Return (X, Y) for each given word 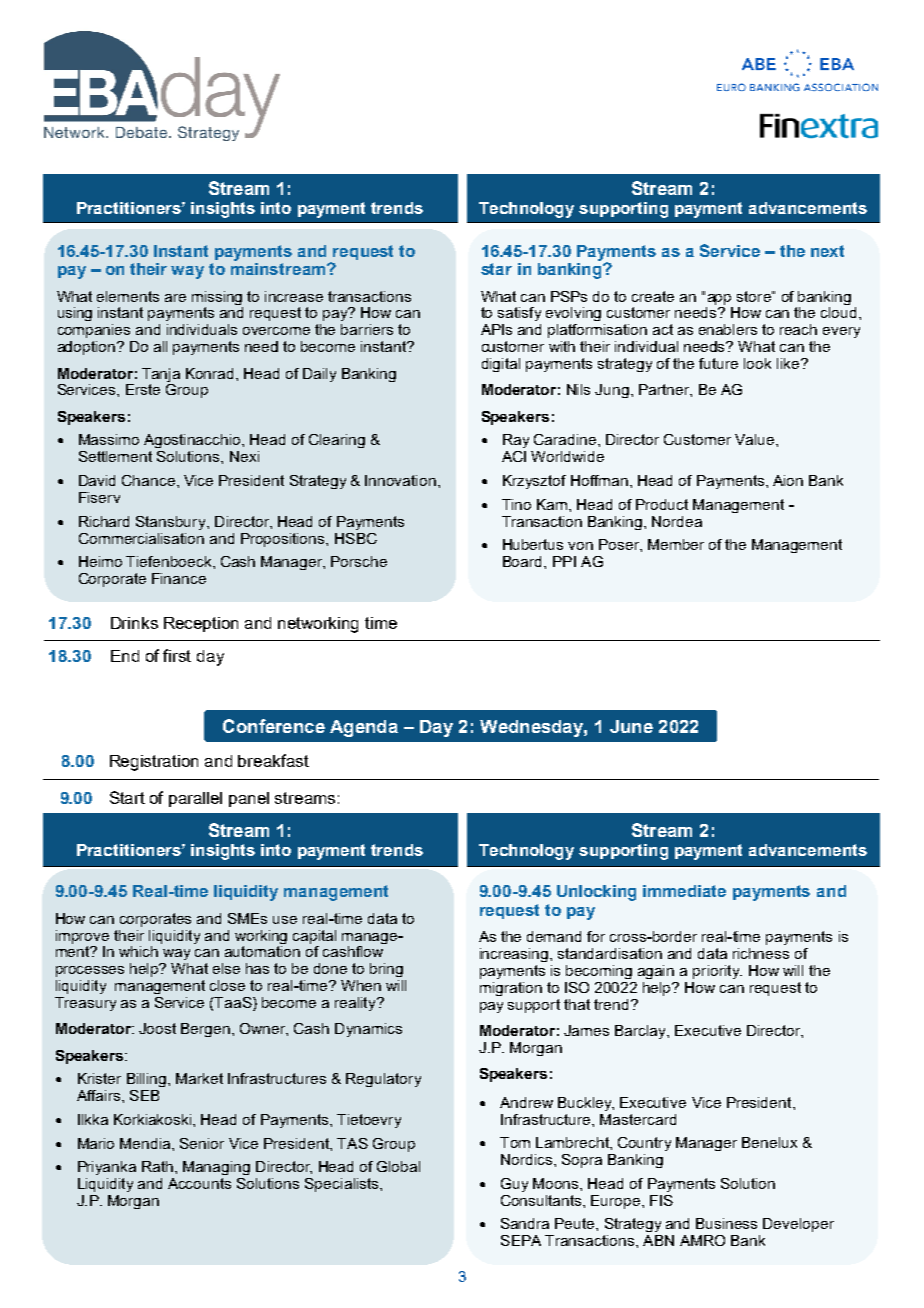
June (631, 726)
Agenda (364, 728)
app (719, 299)
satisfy (519, 314)
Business (726, 1223)
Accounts (199, 1183)
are (175, 298)
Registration (154, 763)
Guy (514, 1185)
